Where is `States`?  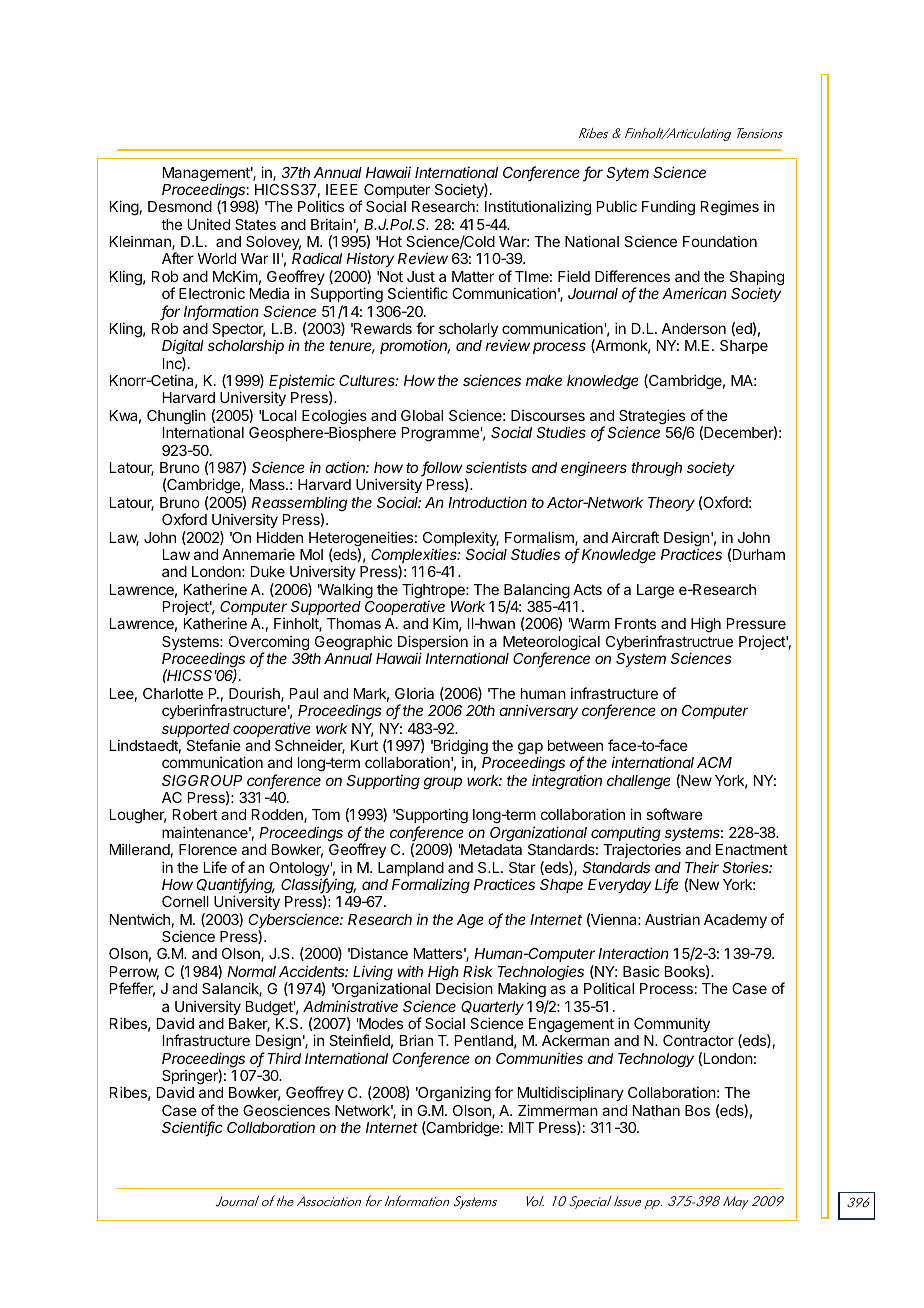 States is located at coordinates (255, 224).
